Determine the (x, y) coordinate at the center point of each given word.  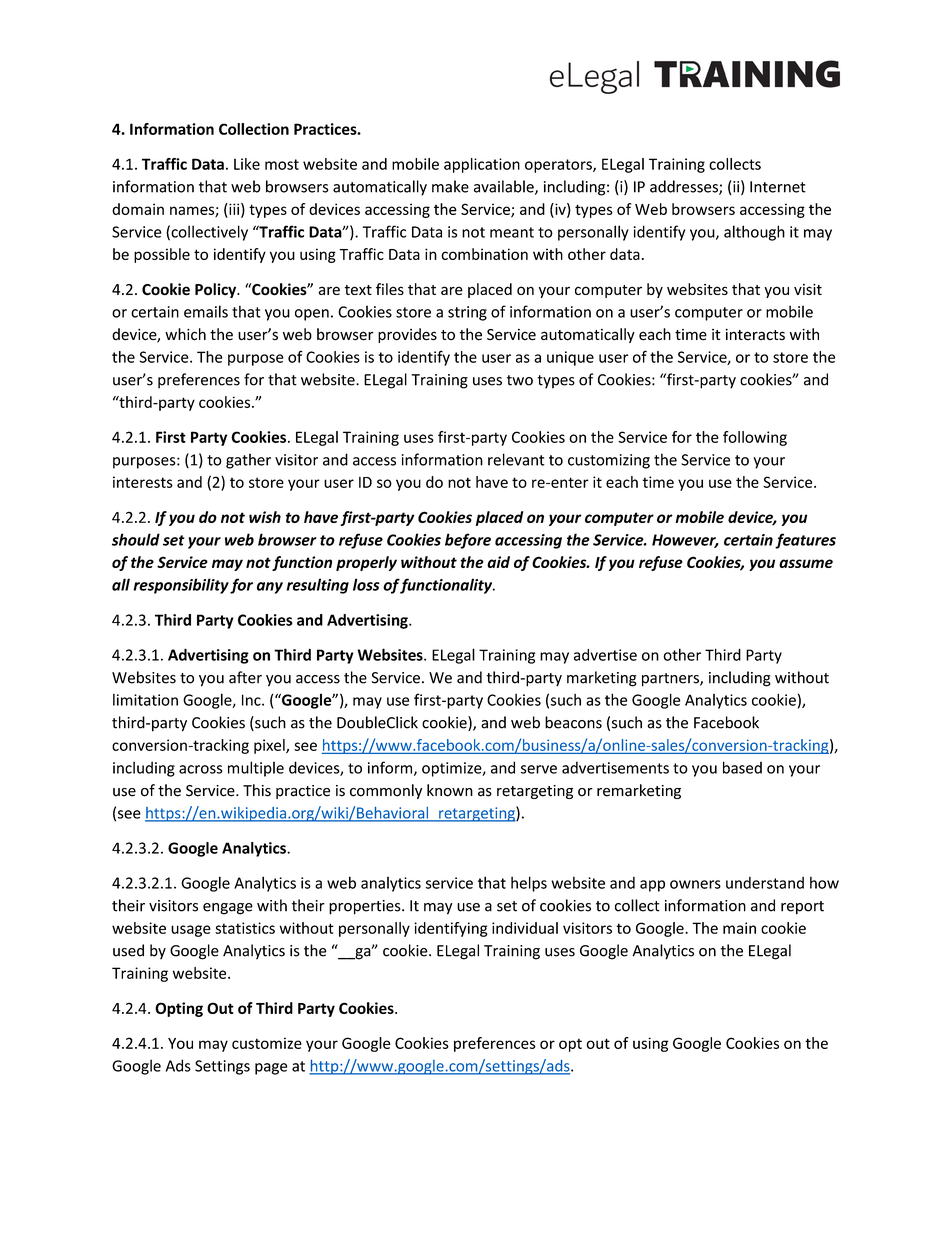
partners (671, 680)
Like (247, 164)
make (450, 186)
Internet (778, 187)
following (755, 438)
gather (248, 461)
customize (267, 1043)
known (450, 790)
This (257, 790)
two (520, 380)
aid (498, 562)
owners (695, 884)
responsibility (181, 586)
